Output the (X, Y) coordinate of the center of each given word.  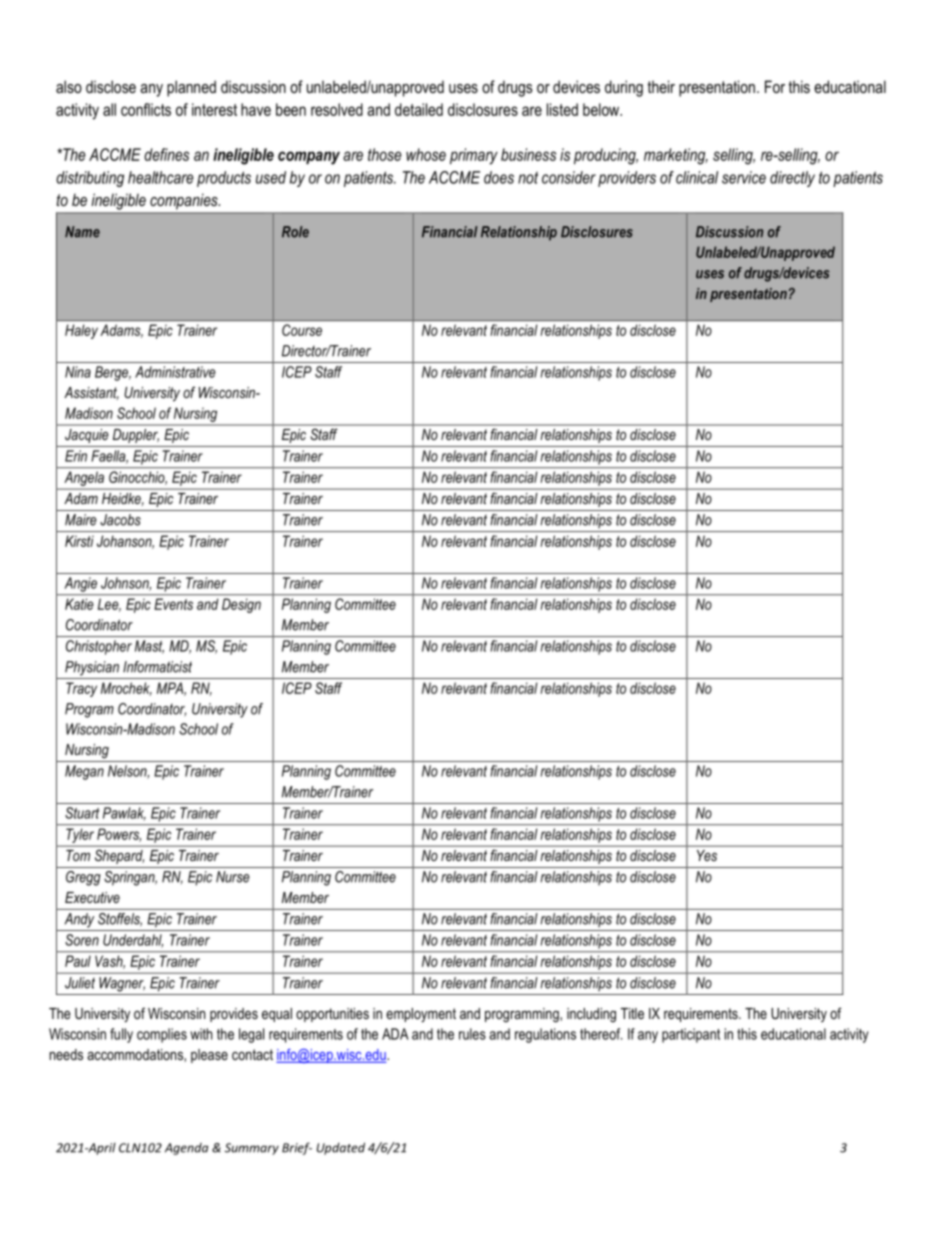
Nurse (233, 877)
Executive (92, 897)
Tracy (81, 689)
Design (241, 605)
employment (421, 1015)
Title (632, 1013)
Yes (707, 855)
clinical (697, 177)
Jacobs (120, 520)
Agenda (186, 1149)
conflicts (146, 109)
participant (691, 1035)
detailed (419, 109)
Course (302, 330)
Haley (81, 331)
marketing (676, 156)
